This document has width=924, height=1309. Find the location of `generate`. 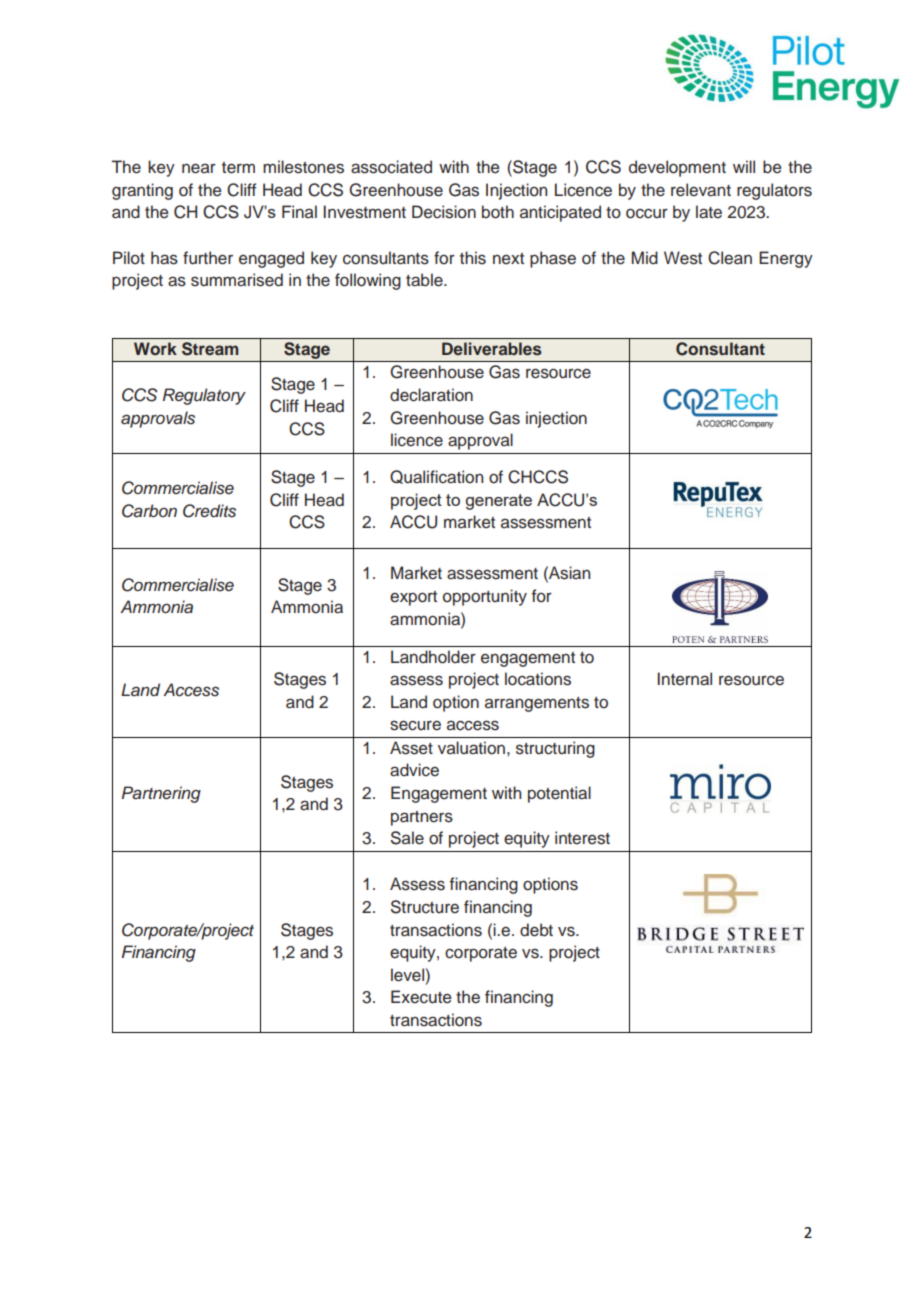

generate is located at coordinates (499, 502).
